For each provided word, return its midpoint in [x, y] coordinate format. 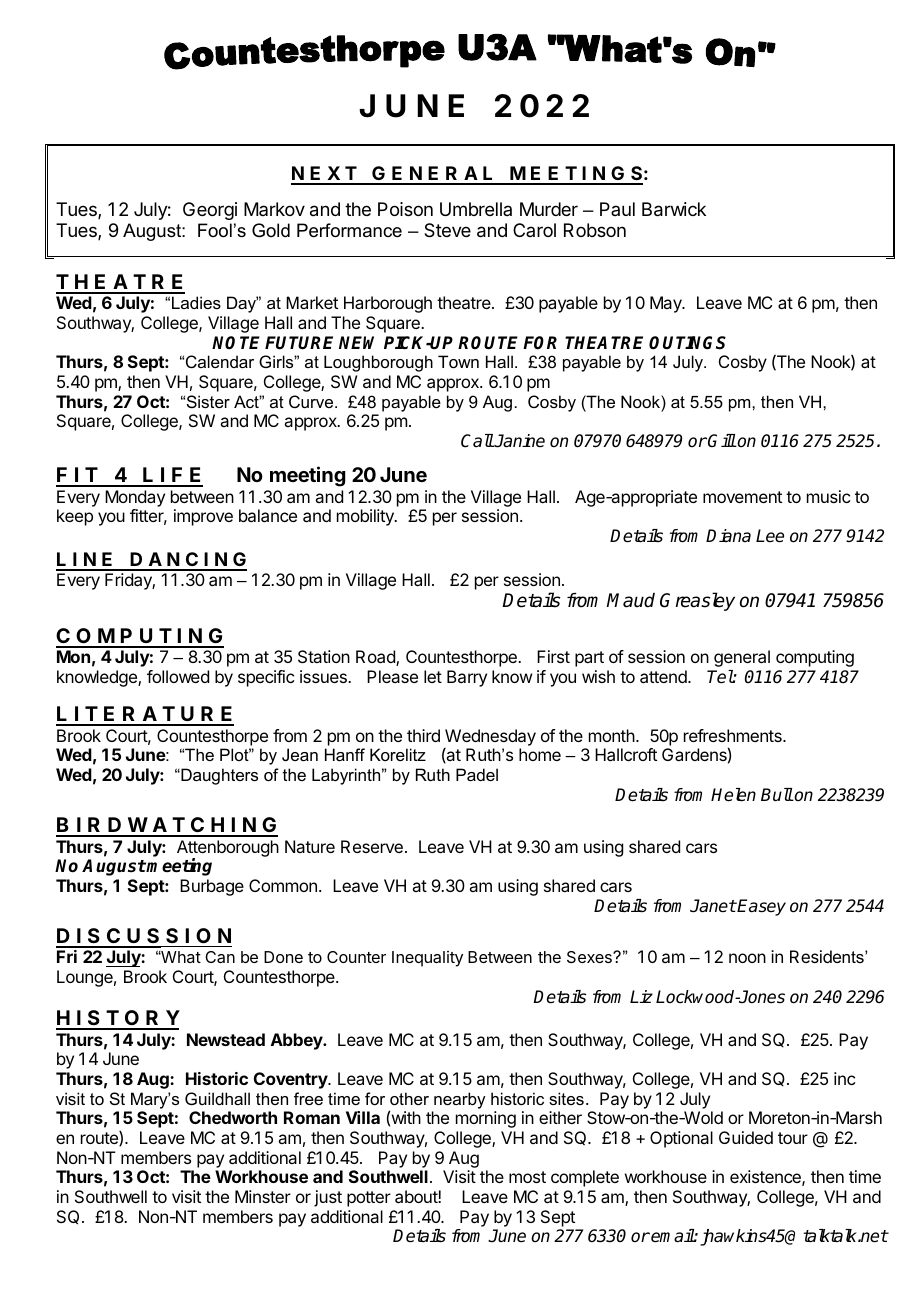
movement [742, 497]
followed [178, 676]
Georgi [210, 211]
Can [220, 957]
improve [203, 517]
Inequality [427, 959]
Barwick [674, 209]
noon [747, 958]
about [417, 1196]
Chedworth [233, 1117]
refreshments [734, 735]
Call [477, 441]
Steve [447, 230]
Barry [467, 678]
